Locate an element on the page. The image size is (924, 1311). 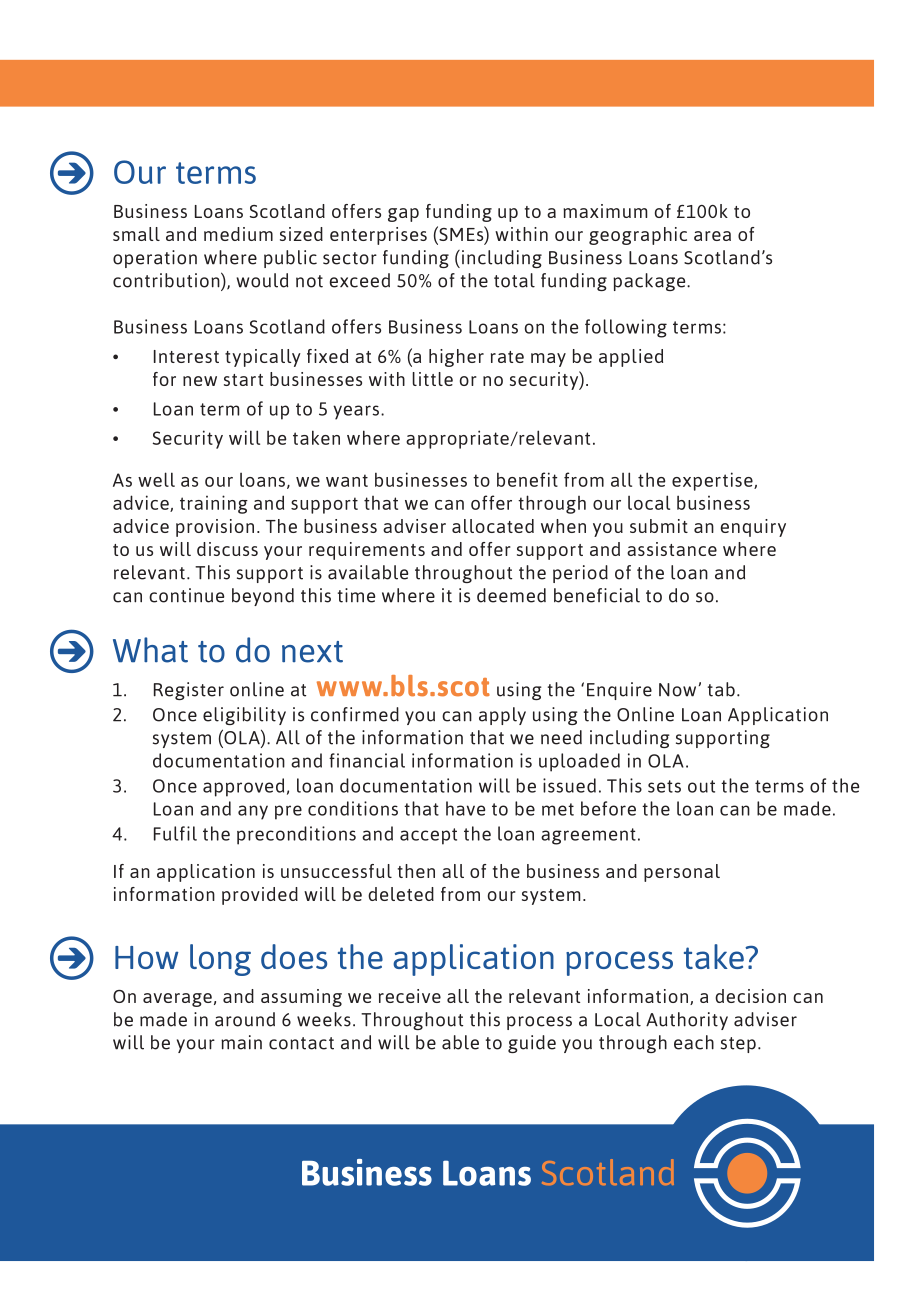
around is located at coordinates (245, 1019).
